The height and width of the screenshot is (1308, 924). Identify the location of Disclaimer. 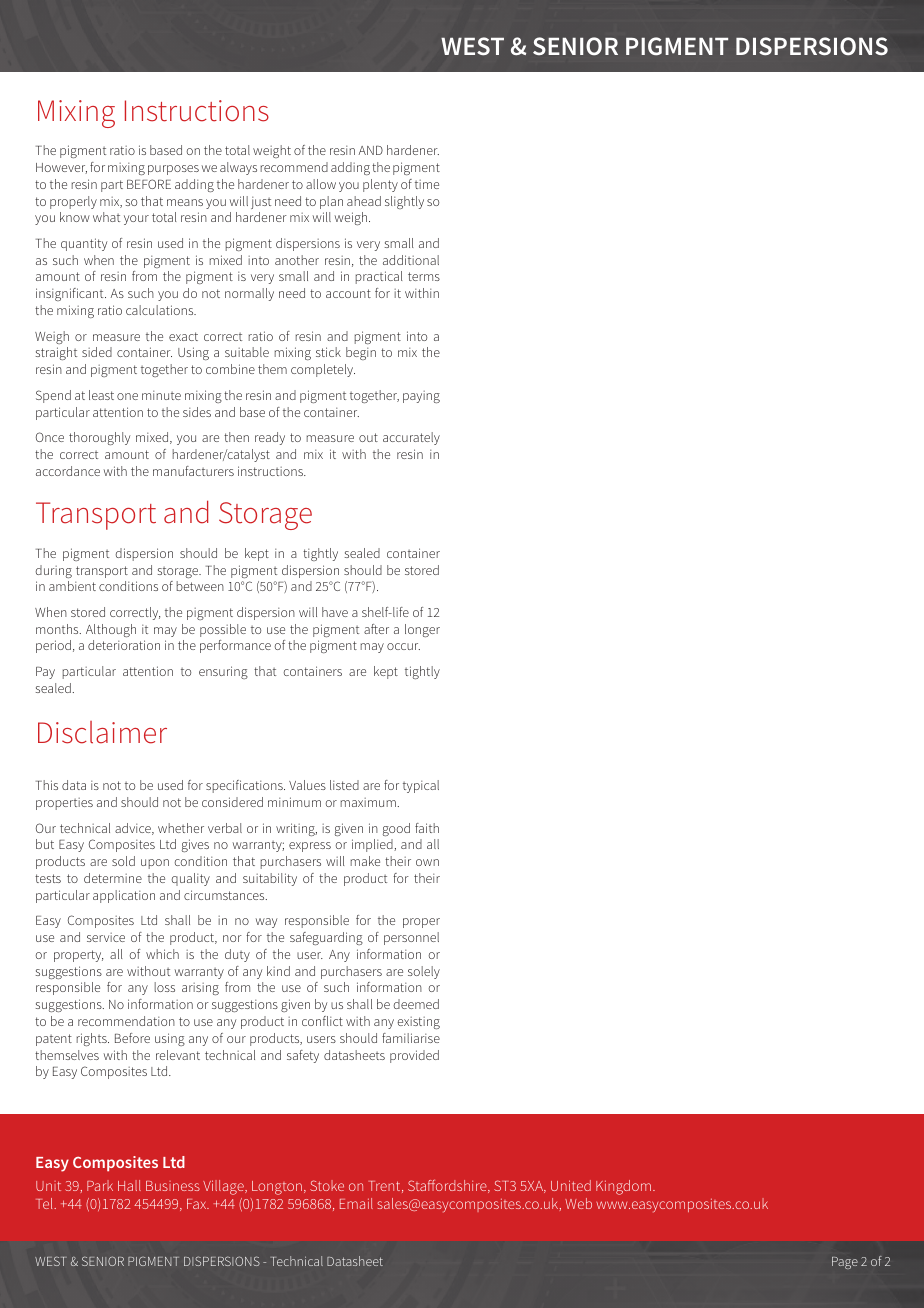
(102, 732).
